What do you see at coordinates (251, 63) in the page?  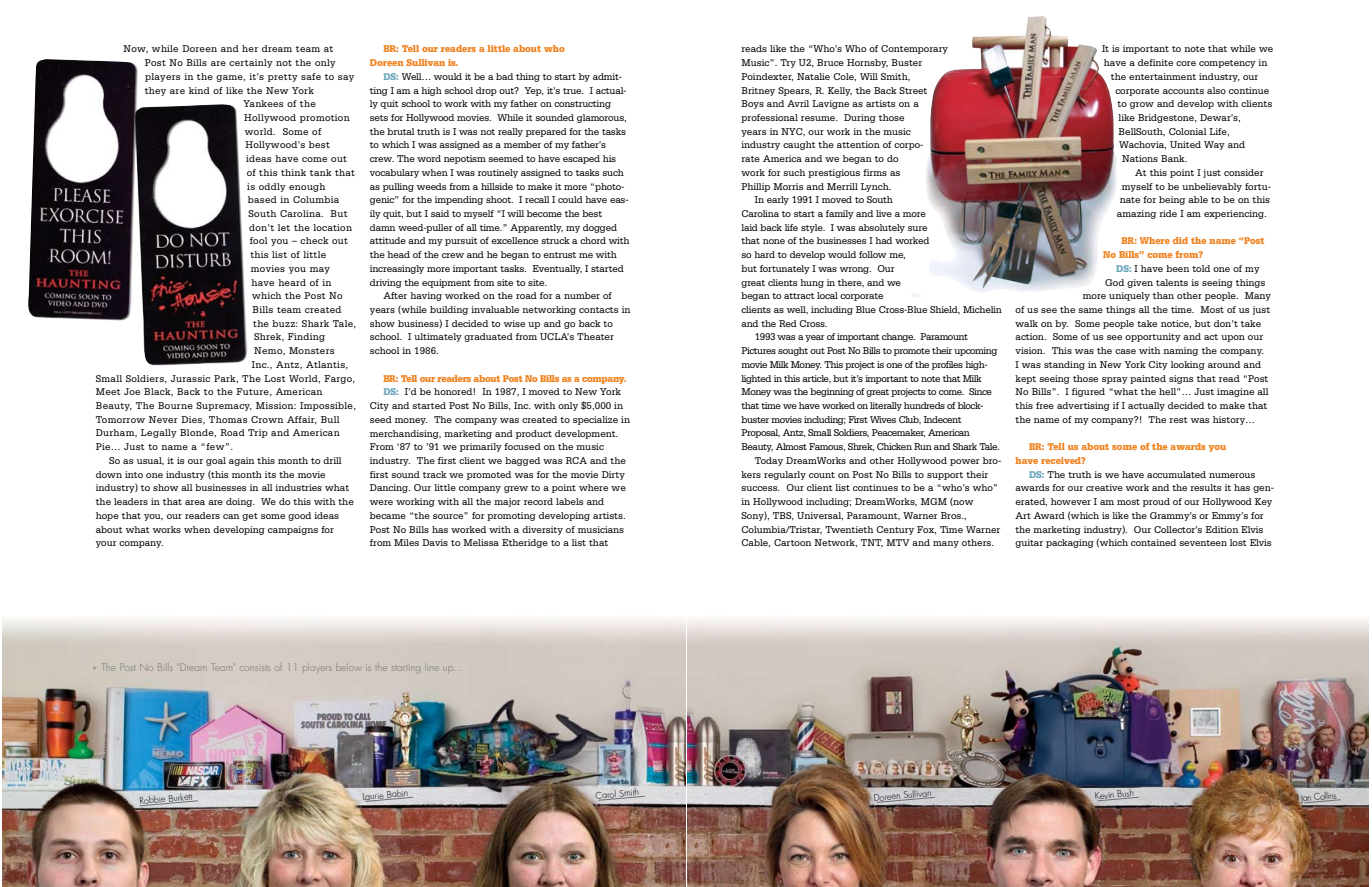 I see `certainly` at bounding box center [251, 63].
